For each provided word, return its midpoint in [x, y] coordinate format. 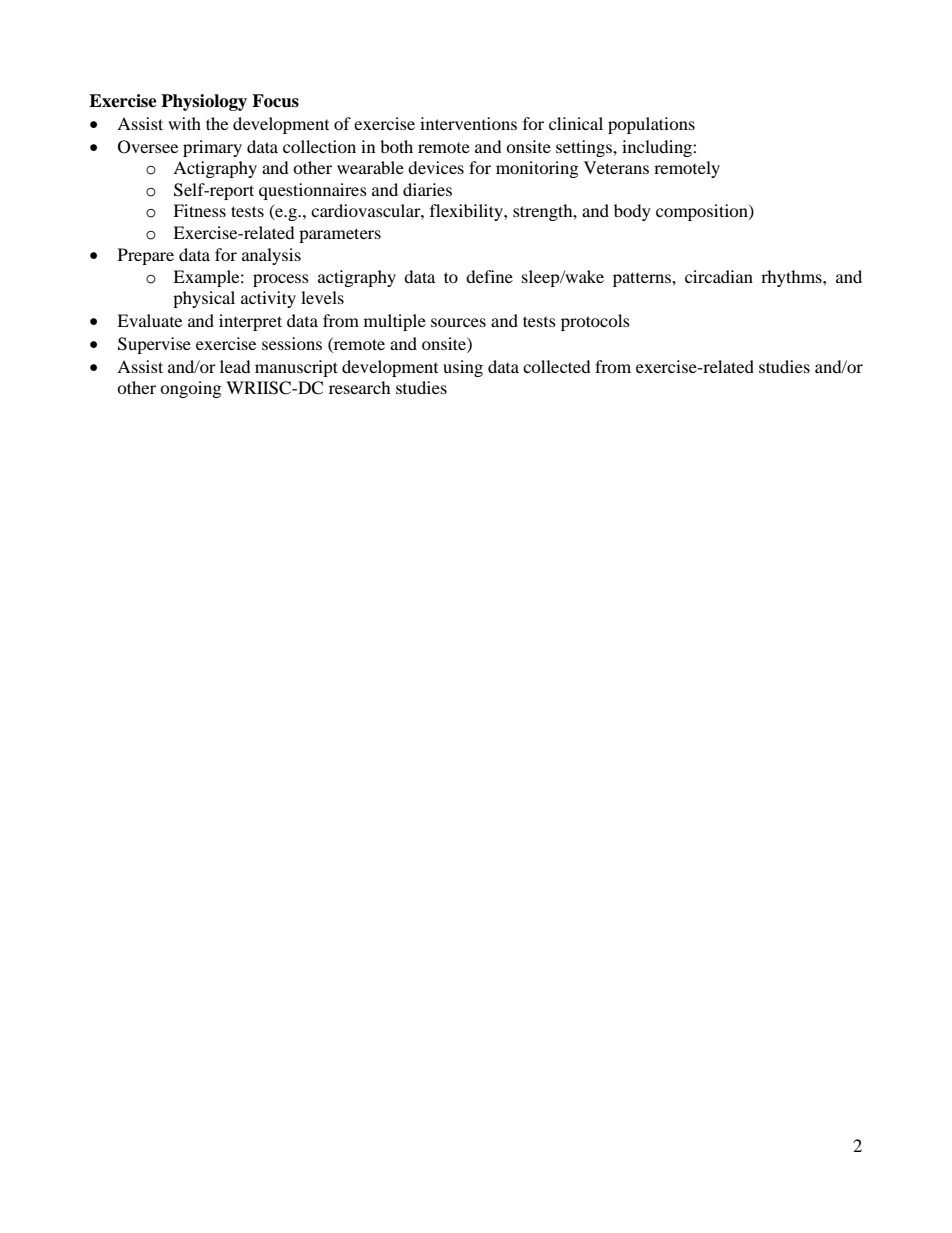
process [281, 280]
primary [212, 148]
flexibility [467, 212]
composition [703, 212]
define [489, 276]
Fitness [199, 210]
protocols [595, 322]
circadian [719, 276]
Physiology [204, 102]
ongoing [190, 389]
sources [458, 322]
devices [436, 167]
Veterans [616, 167]
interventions [468, 123]
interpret [250, 322]
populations [651, 125]
